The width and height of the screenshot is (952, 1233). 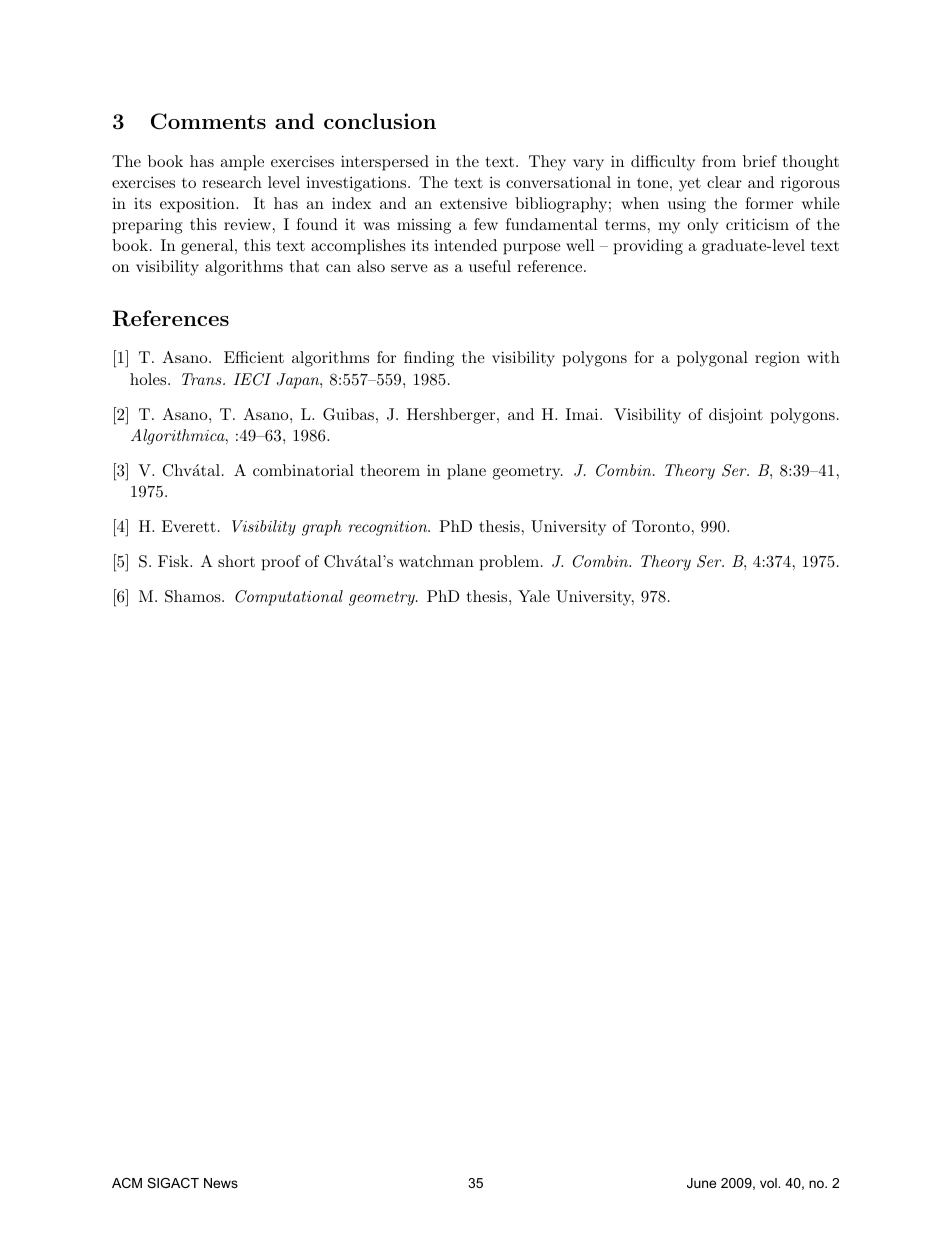 I want to click on News, so click(x=221, y=1183).
